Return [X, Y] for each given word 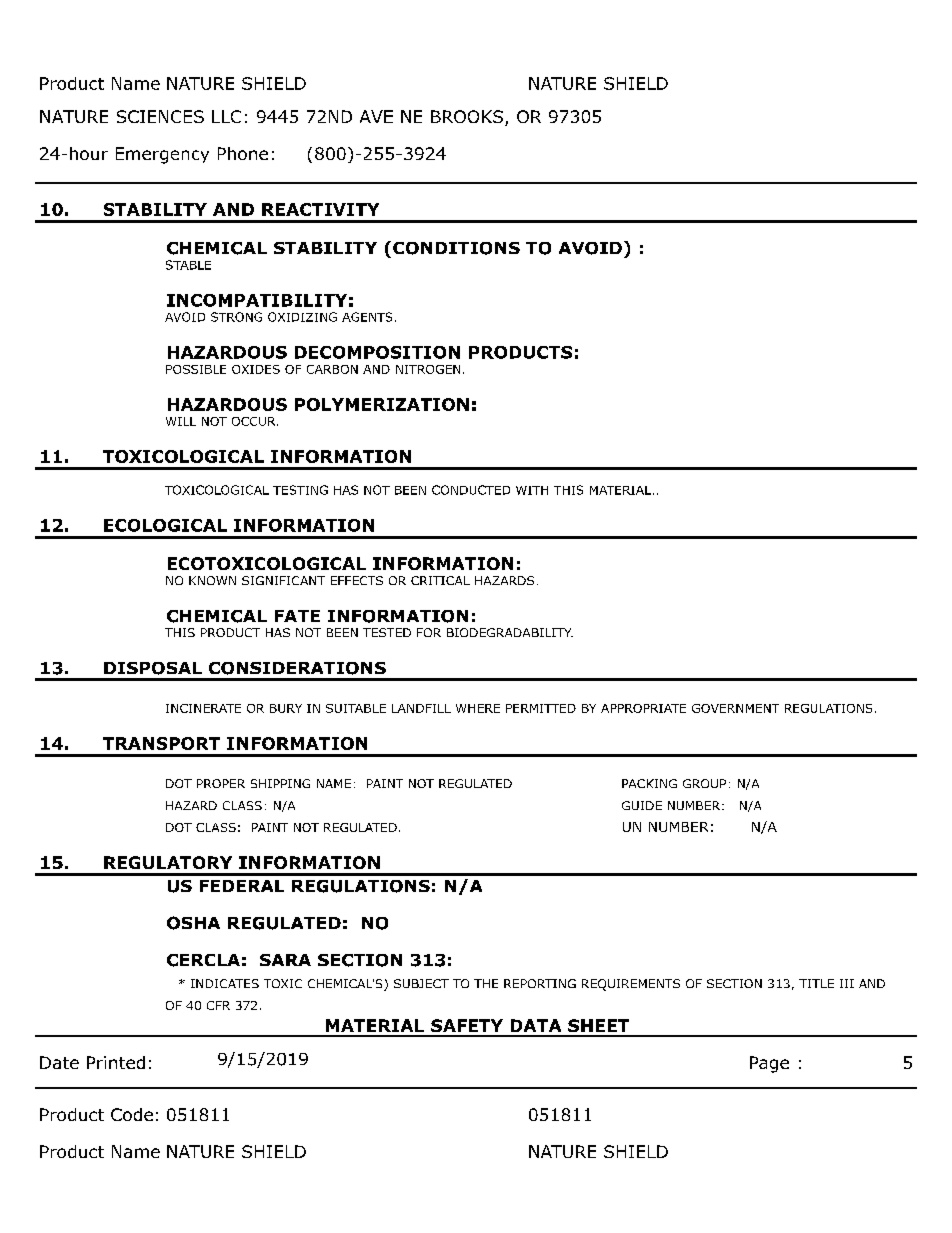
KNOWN [212, 580]
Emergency [162, 155]
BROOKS [467, 116]
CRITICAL [440, 580]
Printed [116, 1062]
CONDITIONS [456, 248]
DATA [536, 1025]
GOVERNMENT [735, 708]
